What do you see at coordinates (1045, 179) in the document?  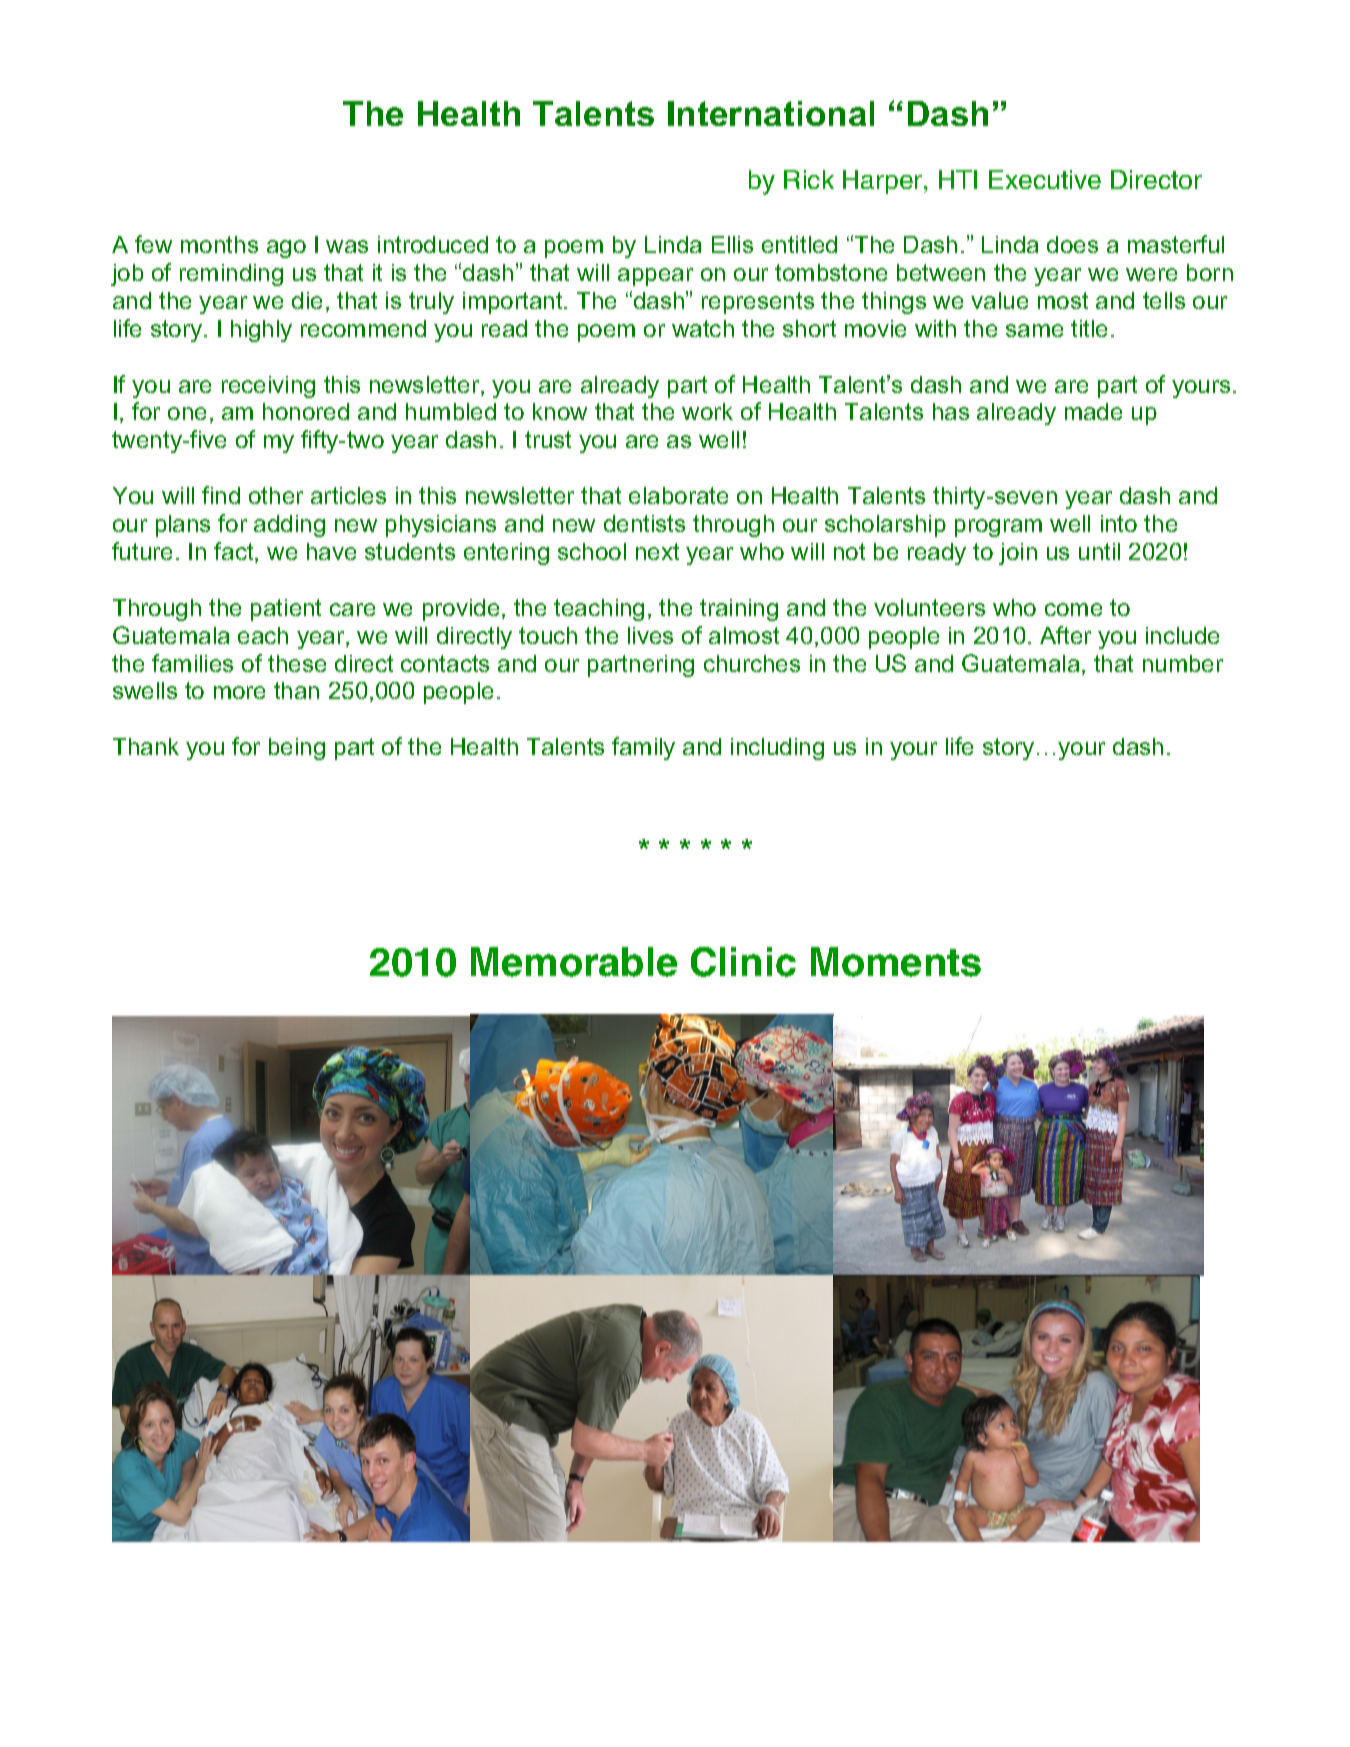 I see `Executive` at bounding box center [1045, 179].
